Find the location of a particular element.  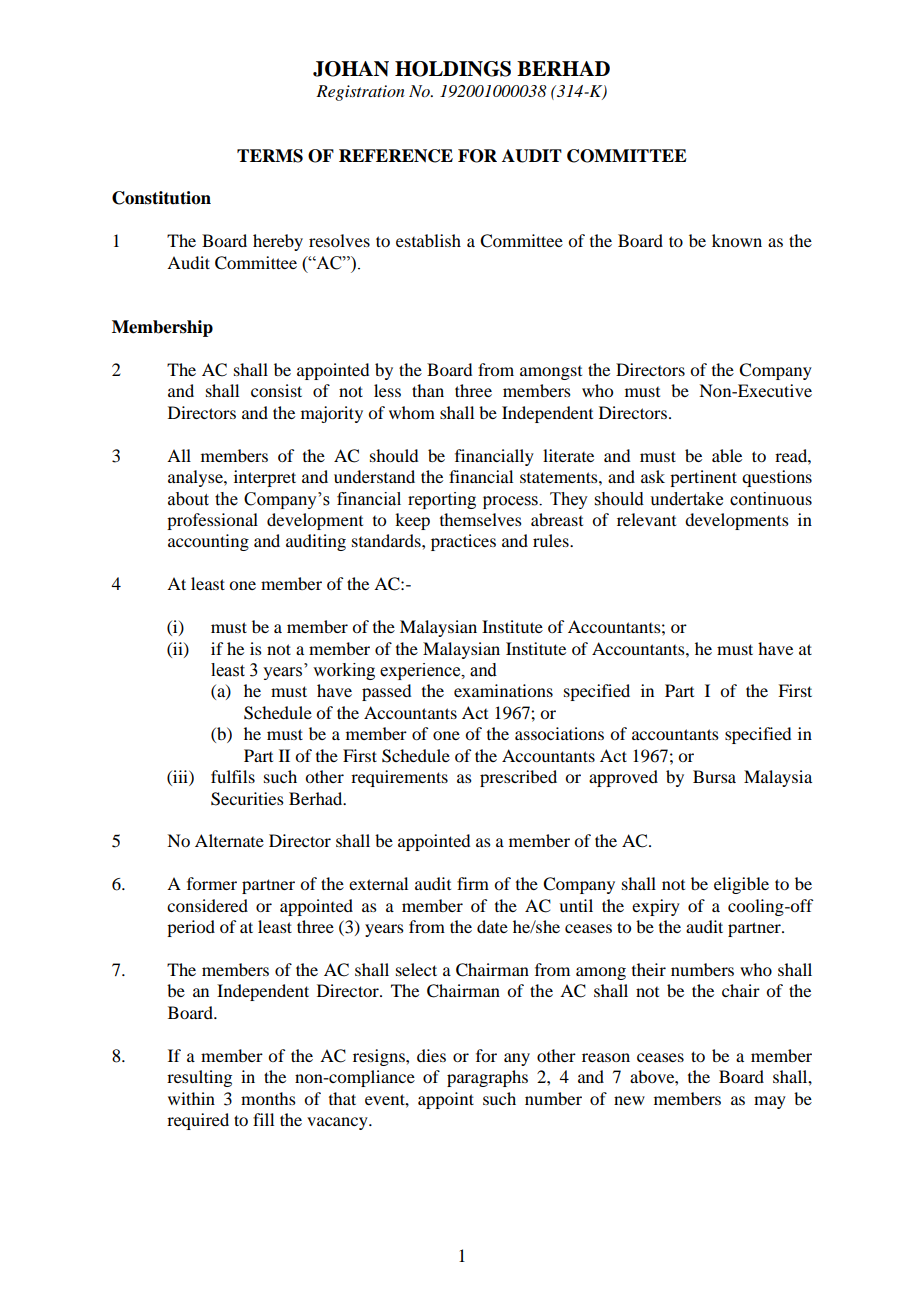

accounting is located at coordinates (208, 542).
